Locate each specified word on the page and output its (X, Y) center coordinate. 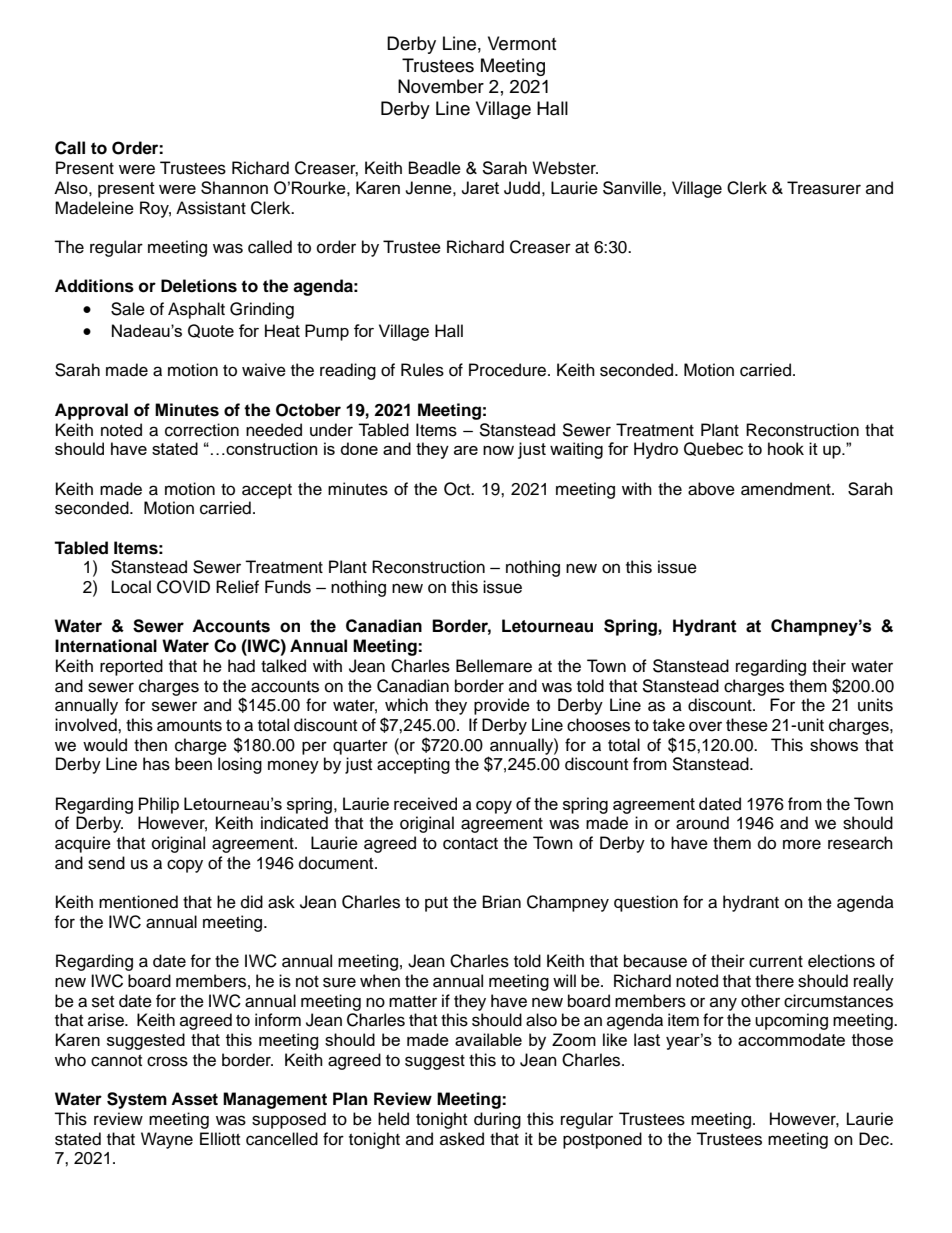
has (156, 764)
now (498, 450)
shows (834, 745)
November (441, 86)
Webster (565, 168)
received (425, 803)
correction (202, 430)
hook (786, 448)
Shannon (234, 187)
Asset (194, 1099)
